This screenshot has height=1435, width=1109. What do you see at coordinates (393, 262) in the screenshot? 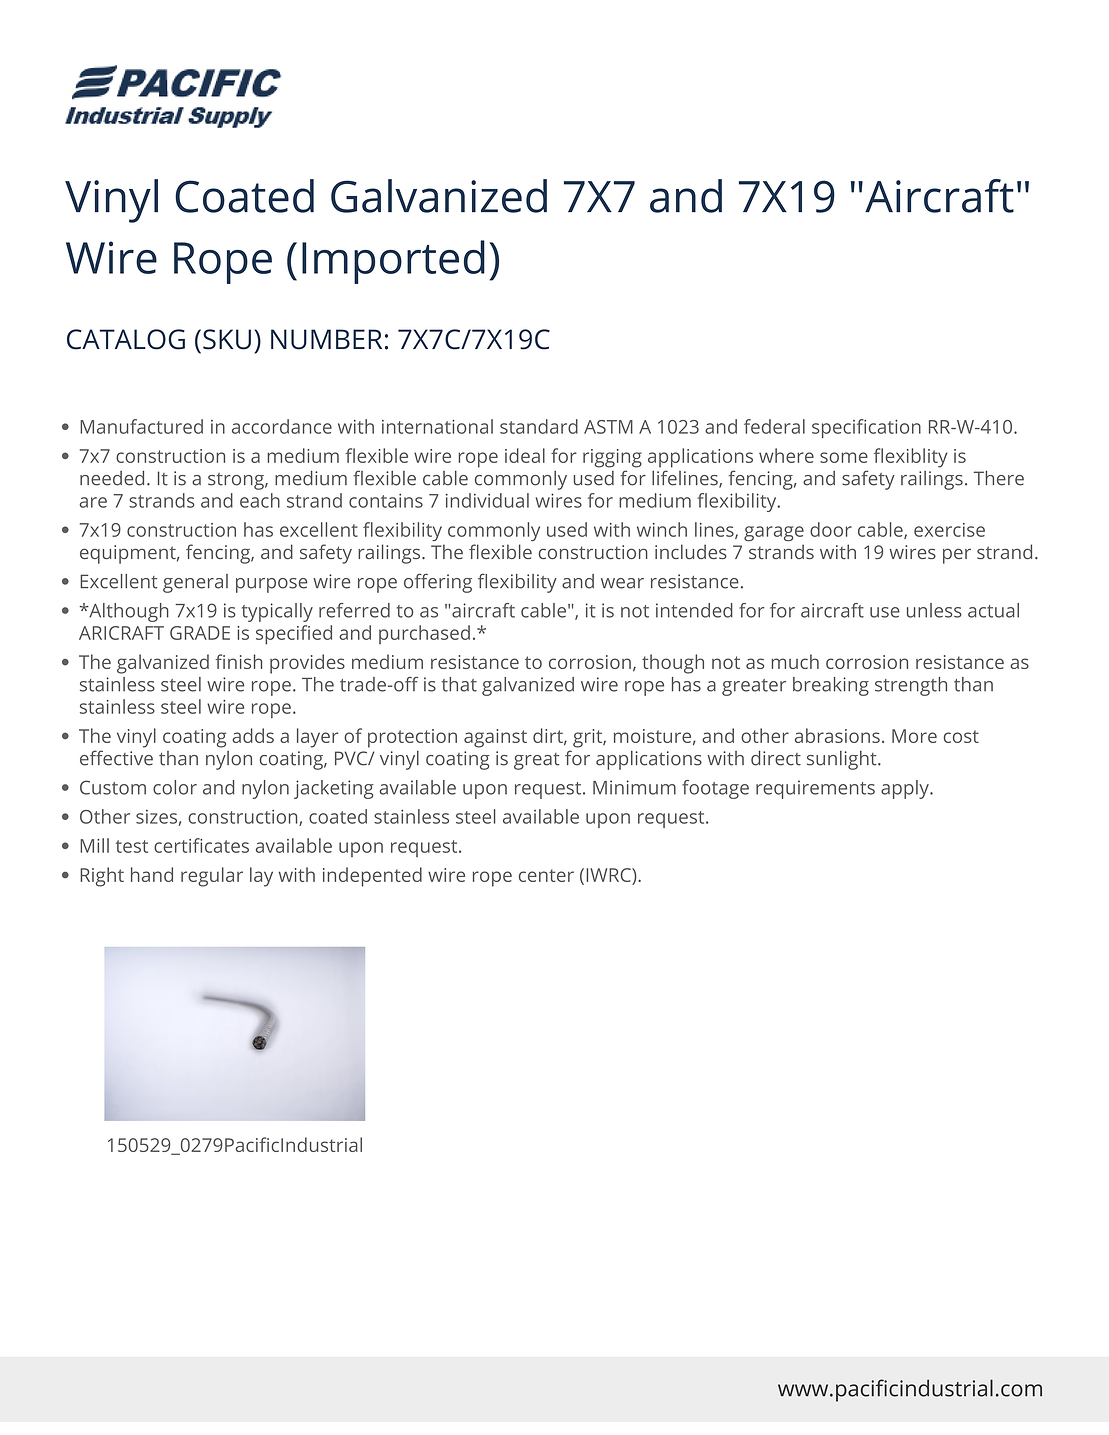
I see `Imported` at bounding box center [393, 262].
